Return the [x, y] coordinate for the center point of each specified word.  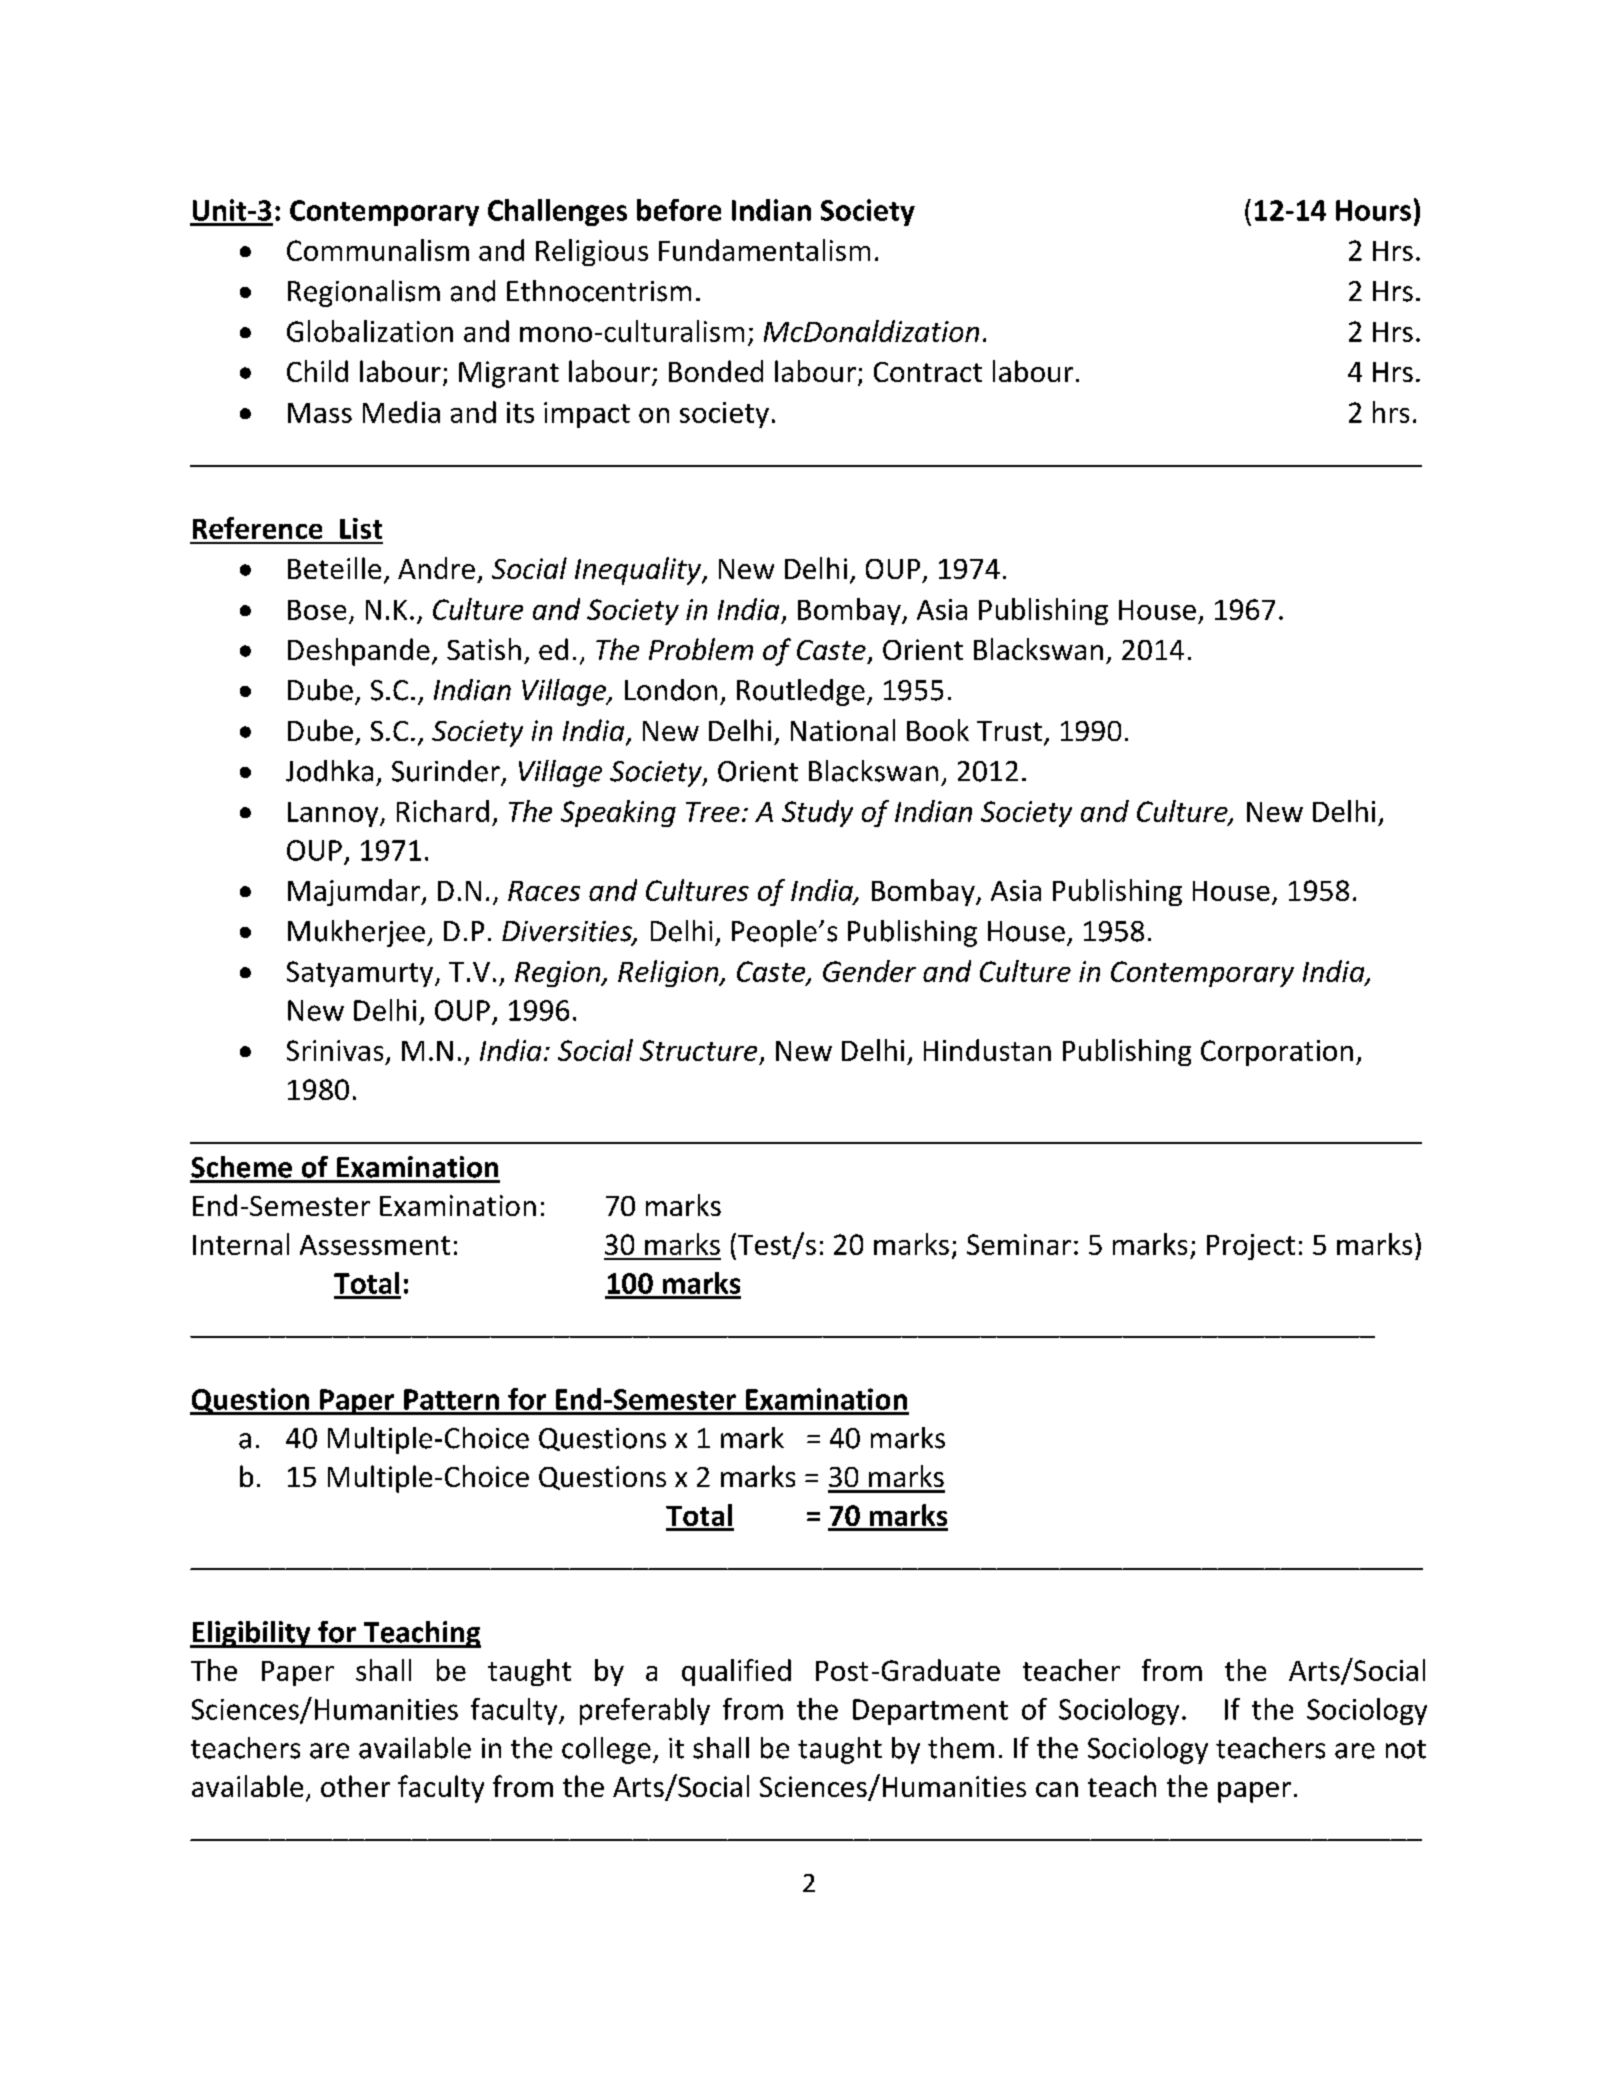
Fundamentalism [764, 250]
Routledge [801, 692]
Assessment [375, 1245]
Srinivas [335, 1050]
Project [1251, 1247]
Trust [1009, 731]
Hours [1373, 210]
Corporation [1277, 1053]
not [1406, 1749]
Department [930, 1712]
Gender [869, 971]
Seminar [1019, 1244]
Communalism [378, 250]
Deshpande [359, 652]
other [355, 1786]
